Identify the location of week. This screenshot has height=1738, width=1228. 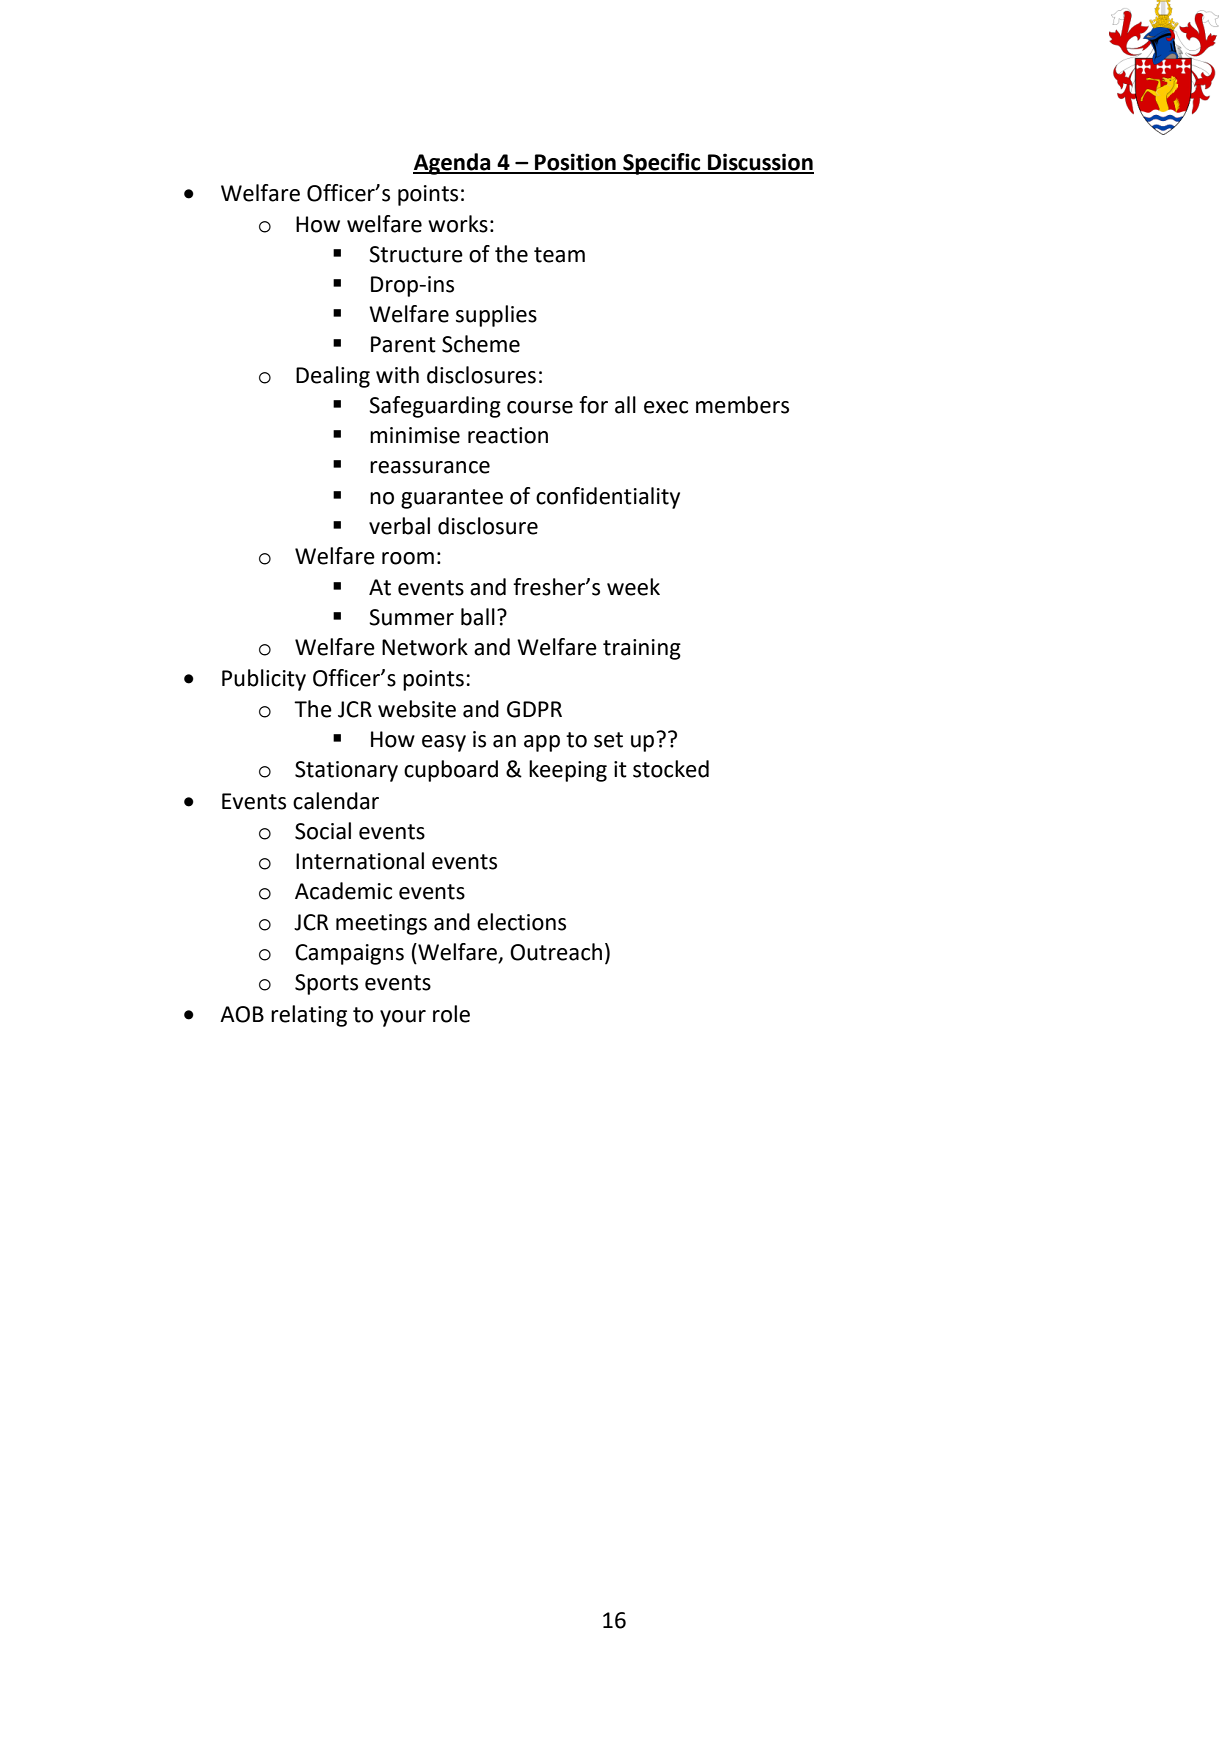
(633, 587).
